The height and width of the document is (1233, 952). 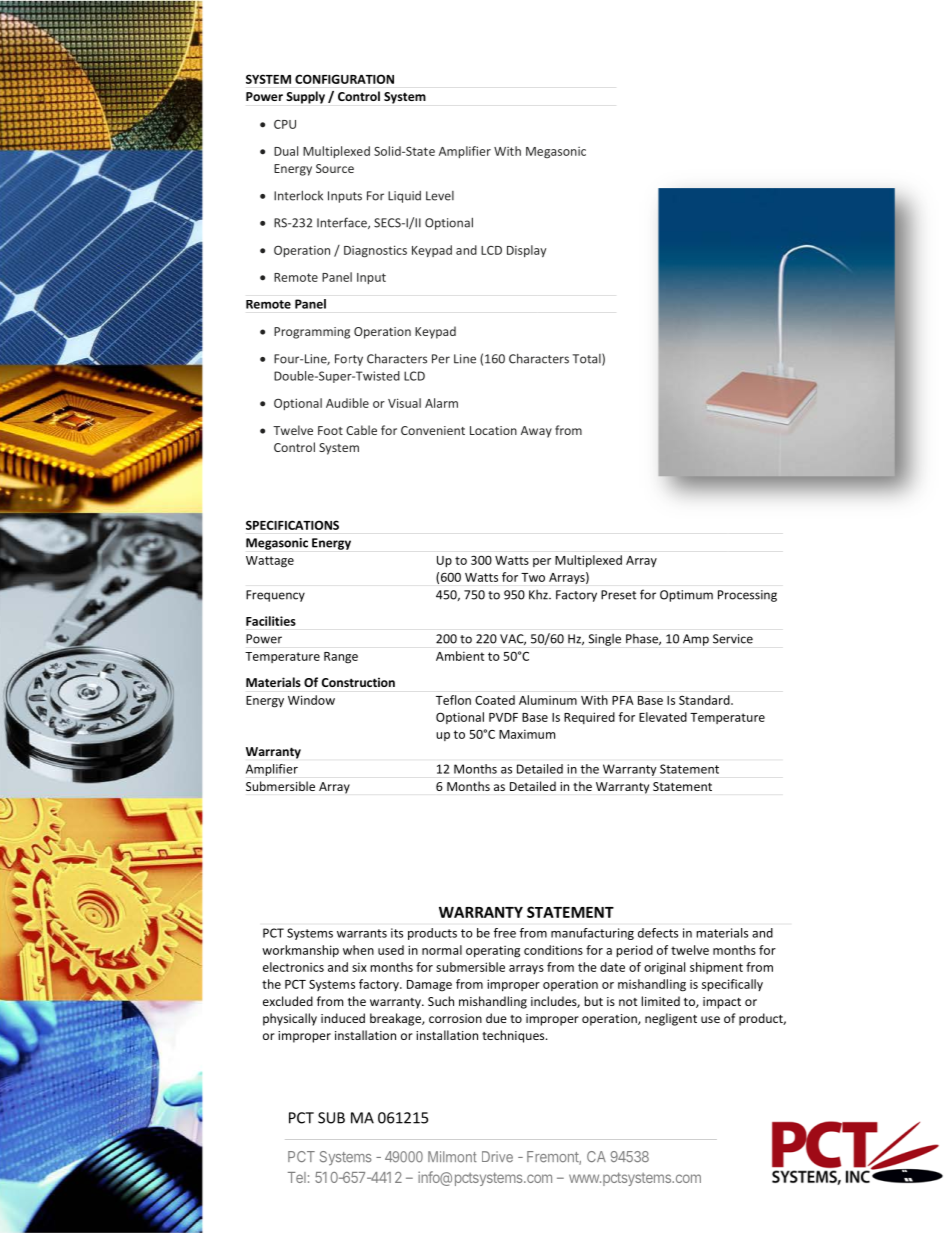 I want to click on Display, so click(x=526, y=251).
